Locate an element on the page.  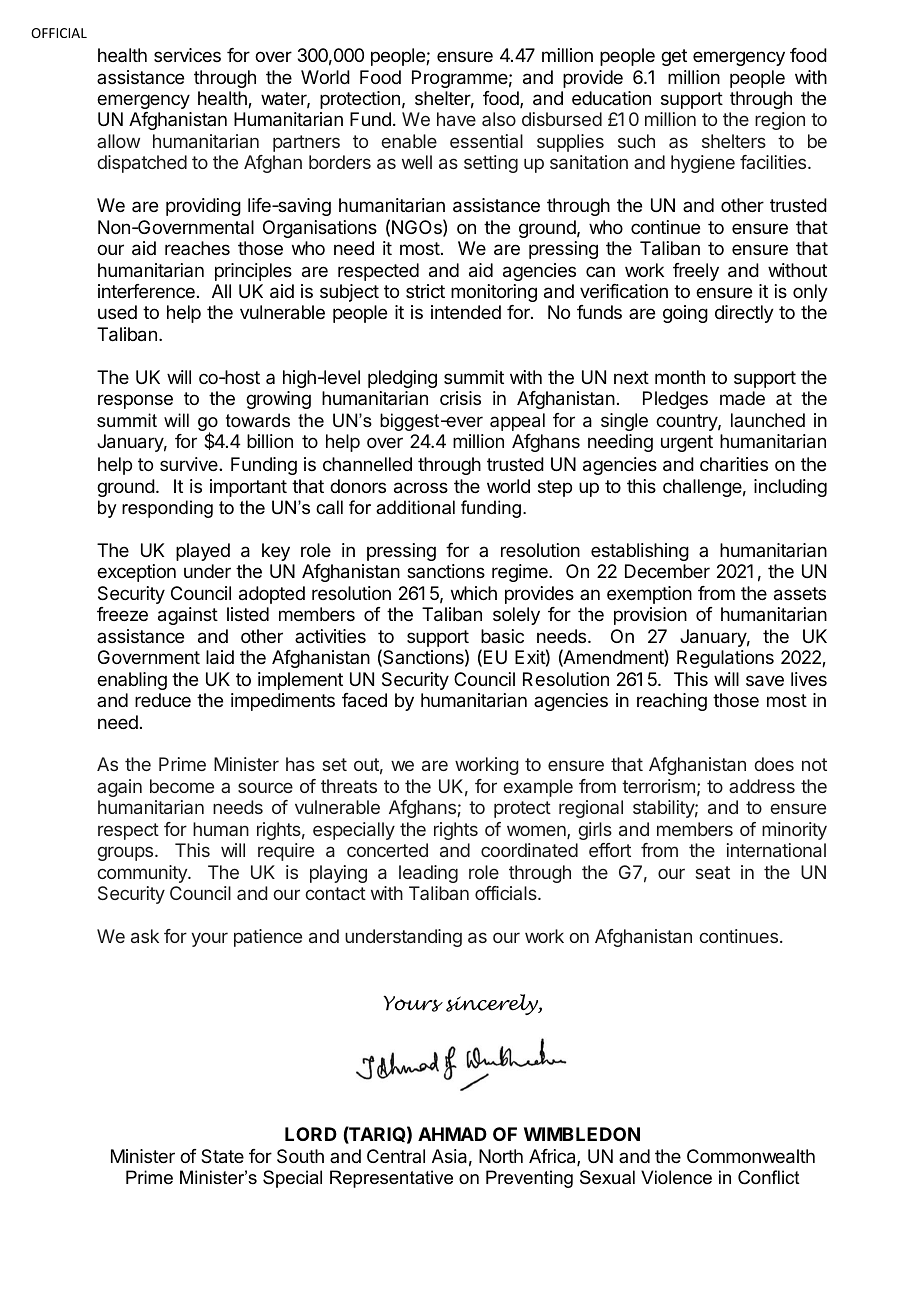
towards is located at coordinates (258, 420).
